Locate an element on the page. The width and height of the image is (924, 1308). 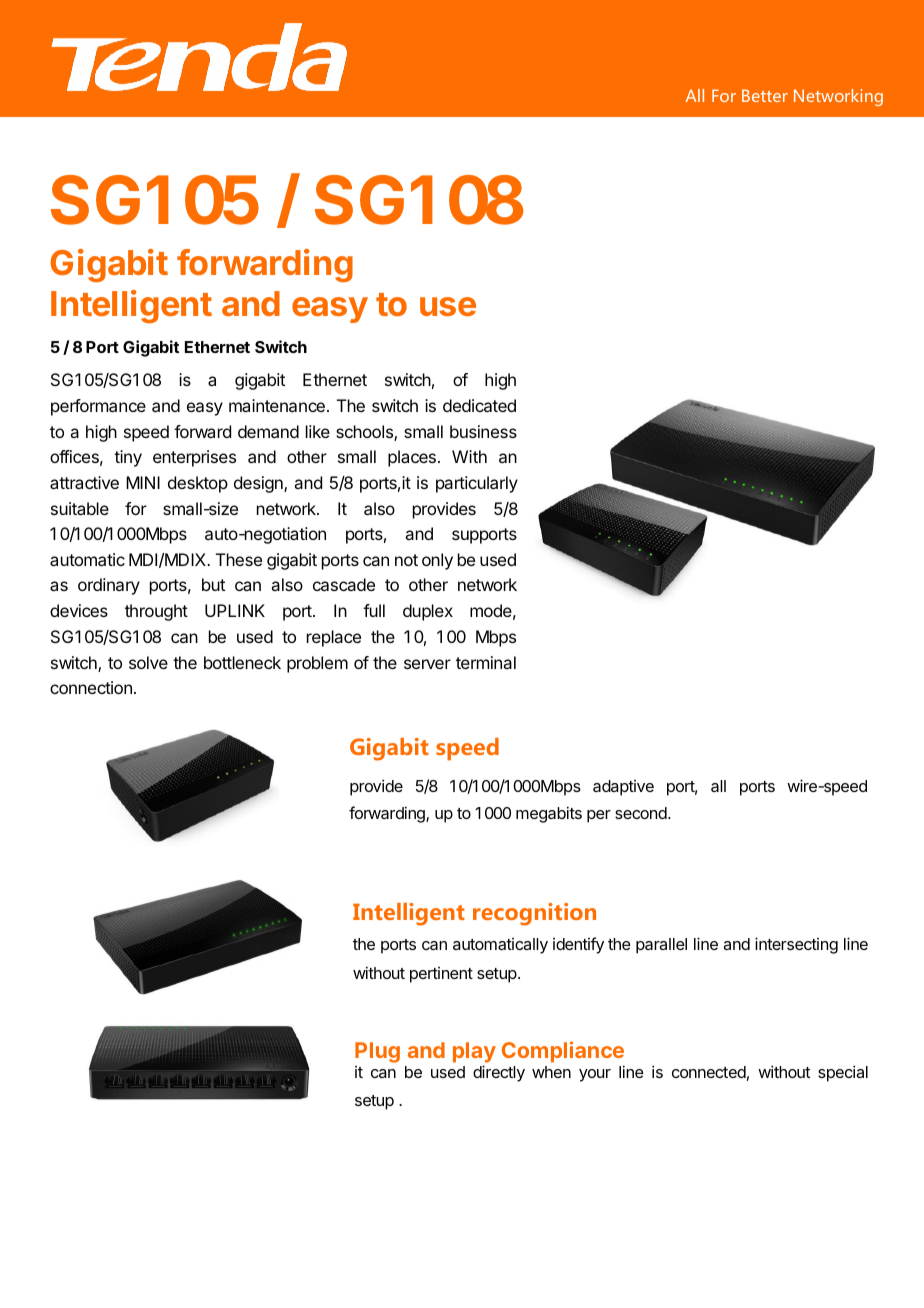
dedicated is located at coordinates (479, 405).
